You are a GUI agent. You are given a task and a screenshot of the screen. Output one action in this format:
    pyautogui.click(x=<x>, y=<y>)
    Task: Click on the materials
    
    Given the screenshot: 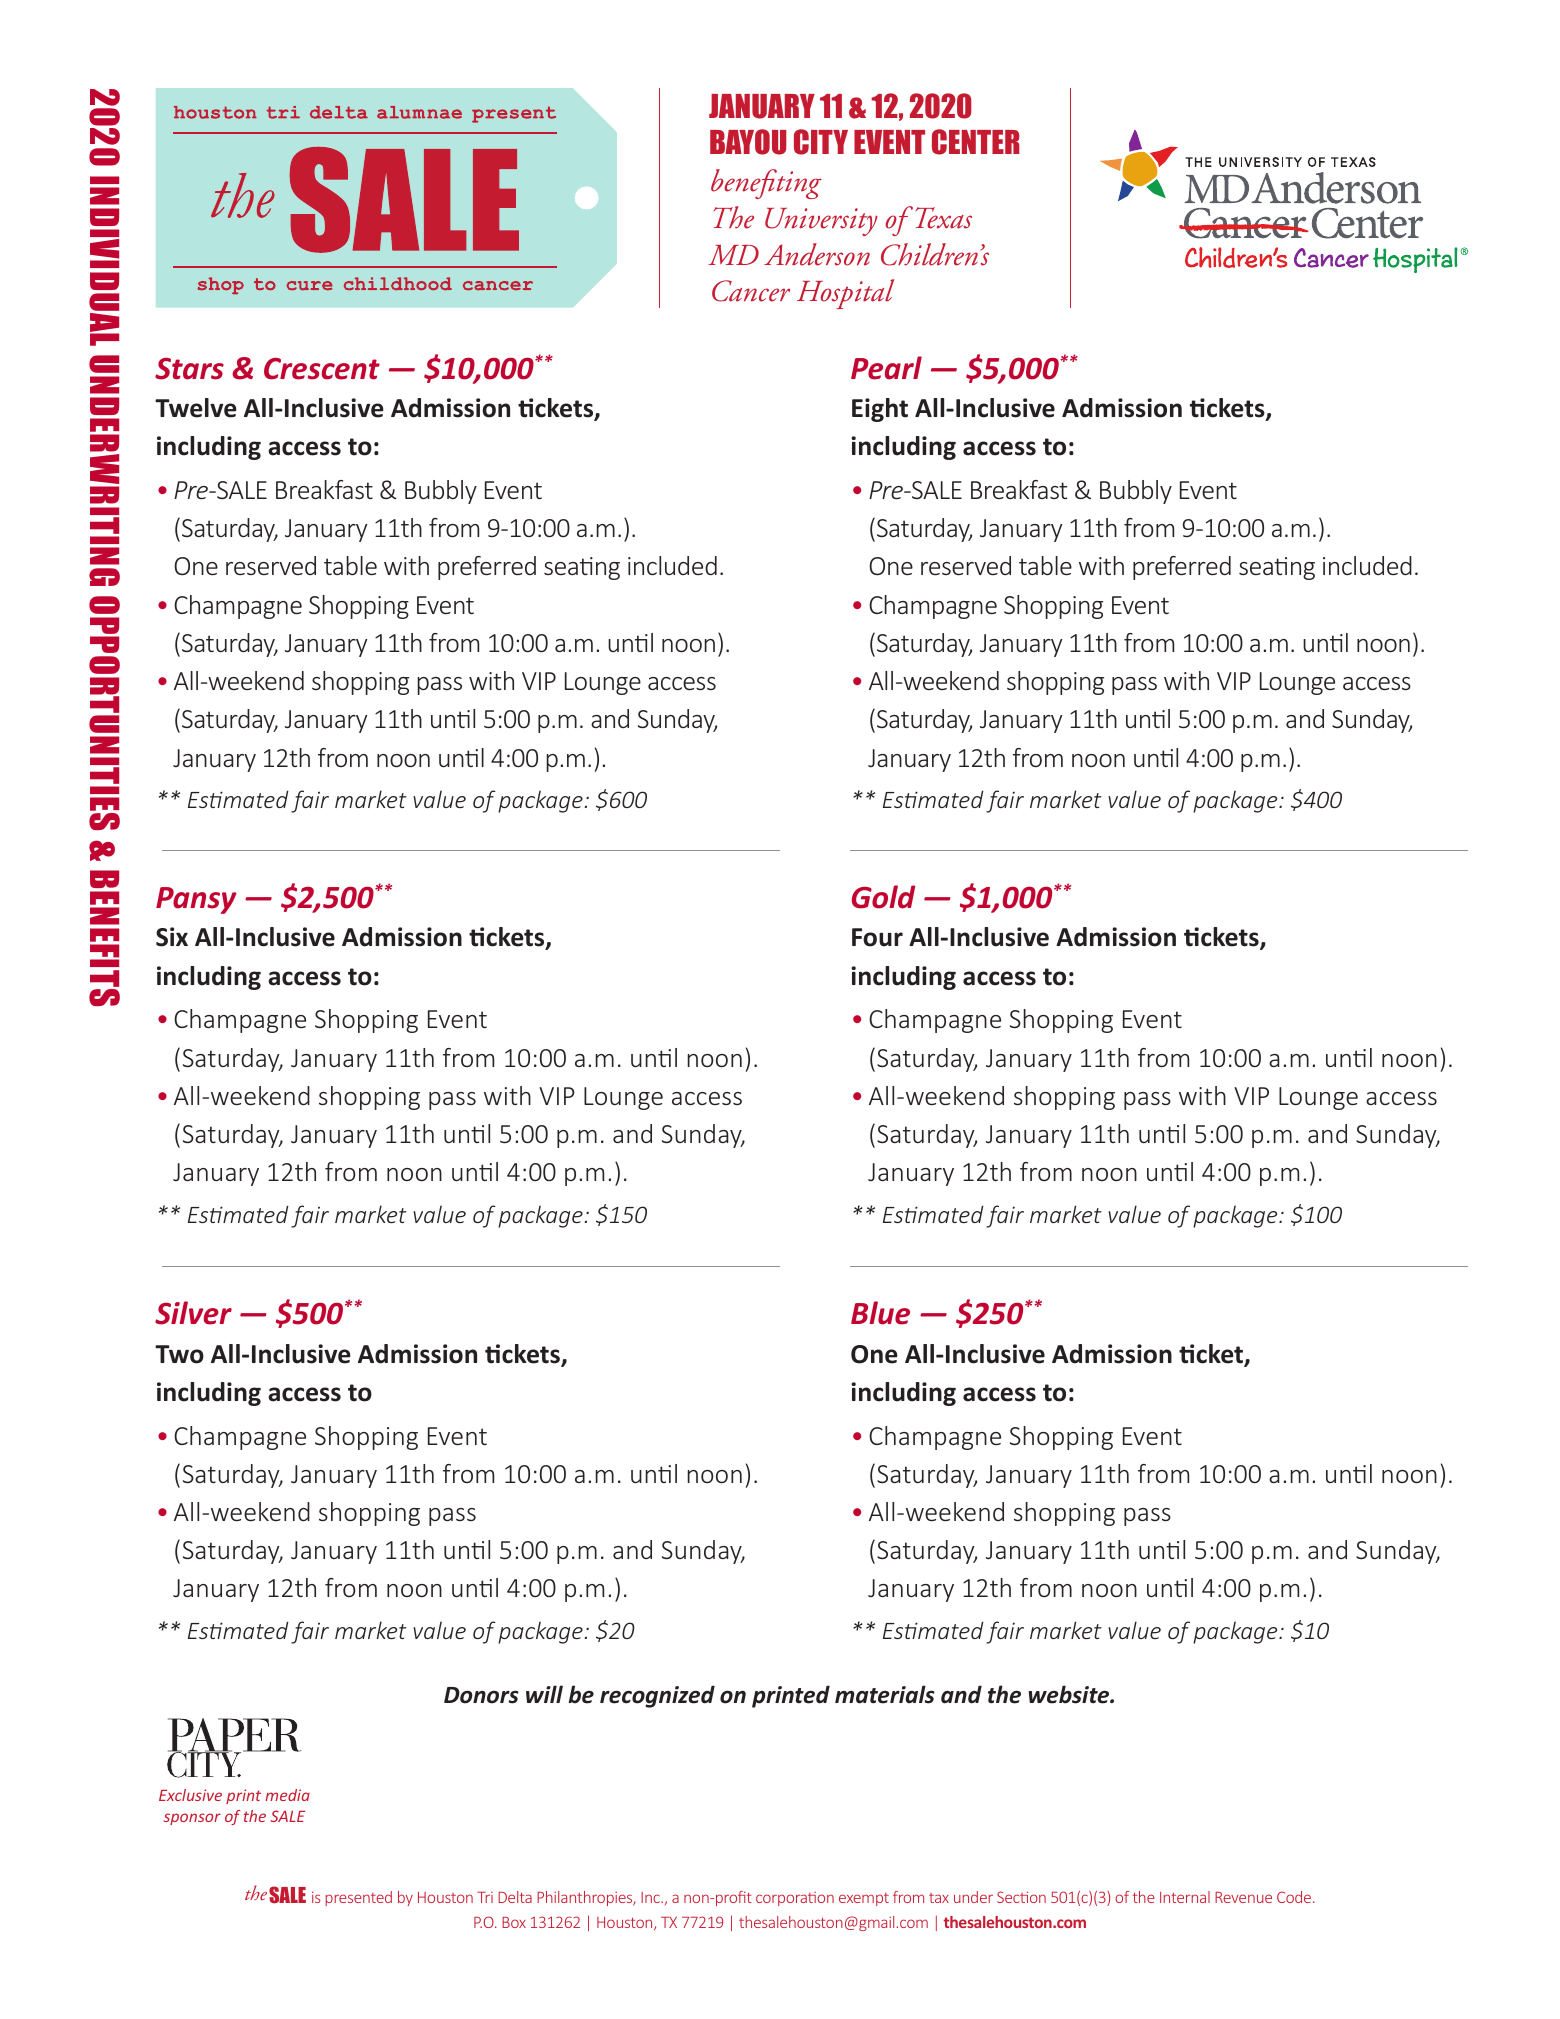 What is the action you would take?
    pyautogui.click(x=885, y=1694)
